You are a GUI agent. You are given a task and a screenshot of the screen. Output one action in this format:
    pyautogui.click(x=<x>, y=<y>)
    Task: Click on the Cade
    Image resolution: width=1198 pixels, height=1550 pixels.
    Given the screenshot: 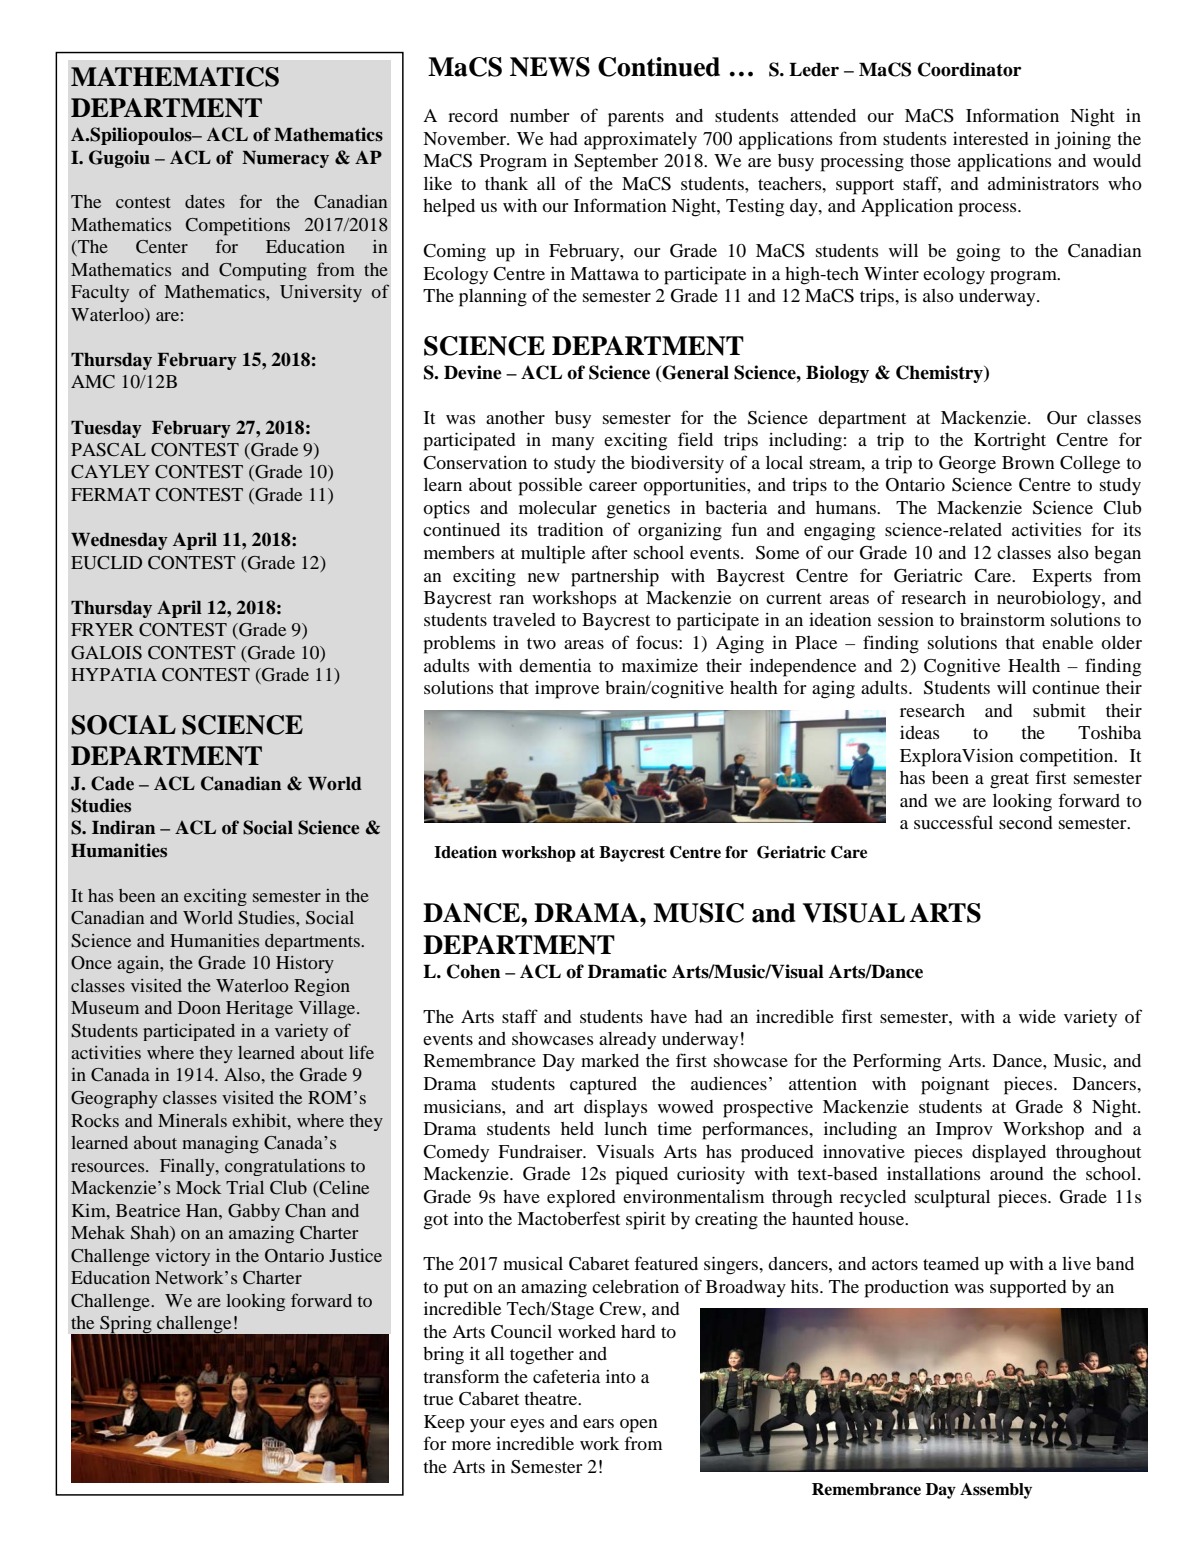 What is the action you would take?
    pyautogui.click(x=112, y=783)
